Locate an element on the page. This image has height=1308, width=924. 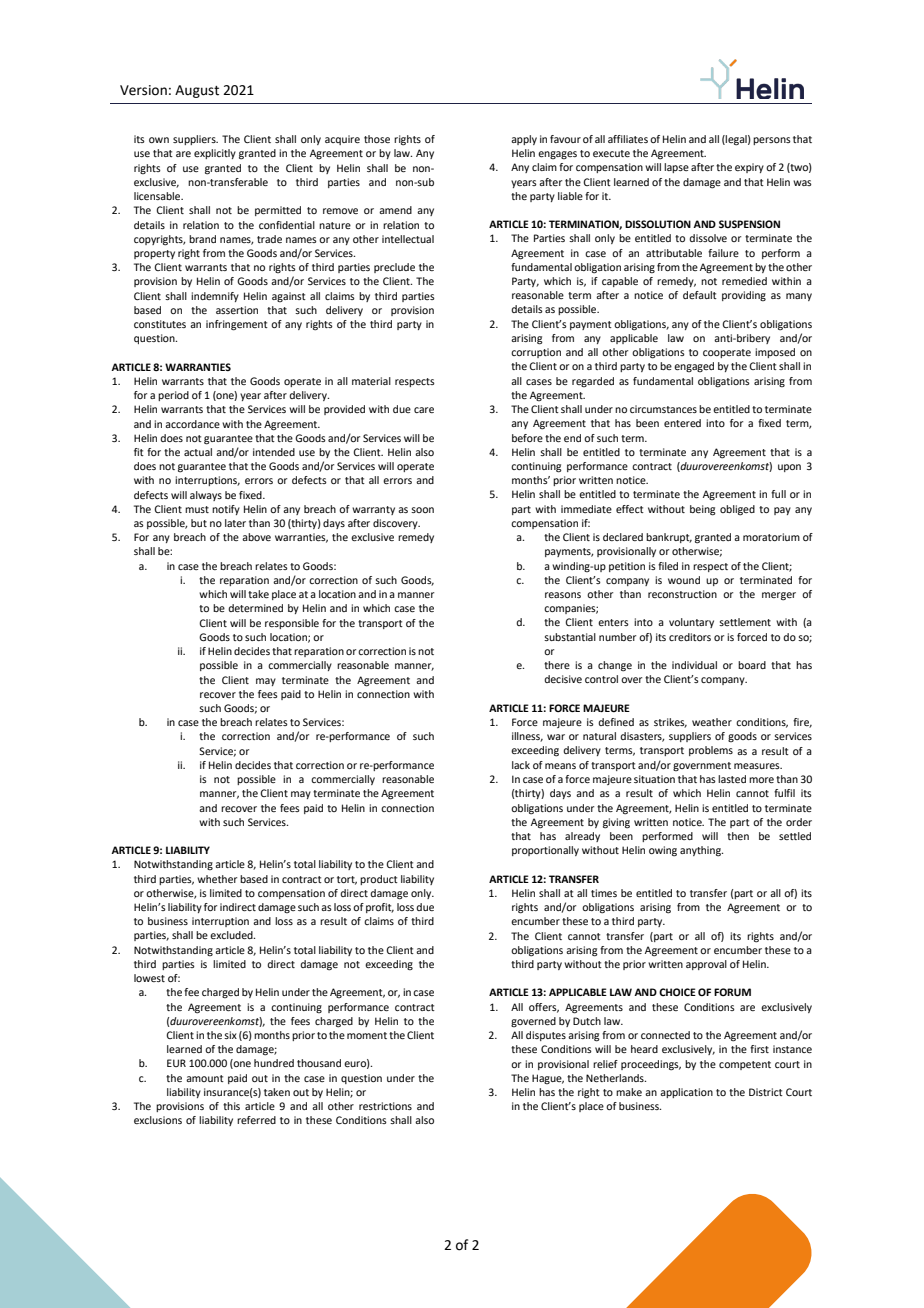
settlement is located at coordinates (745, 622).
